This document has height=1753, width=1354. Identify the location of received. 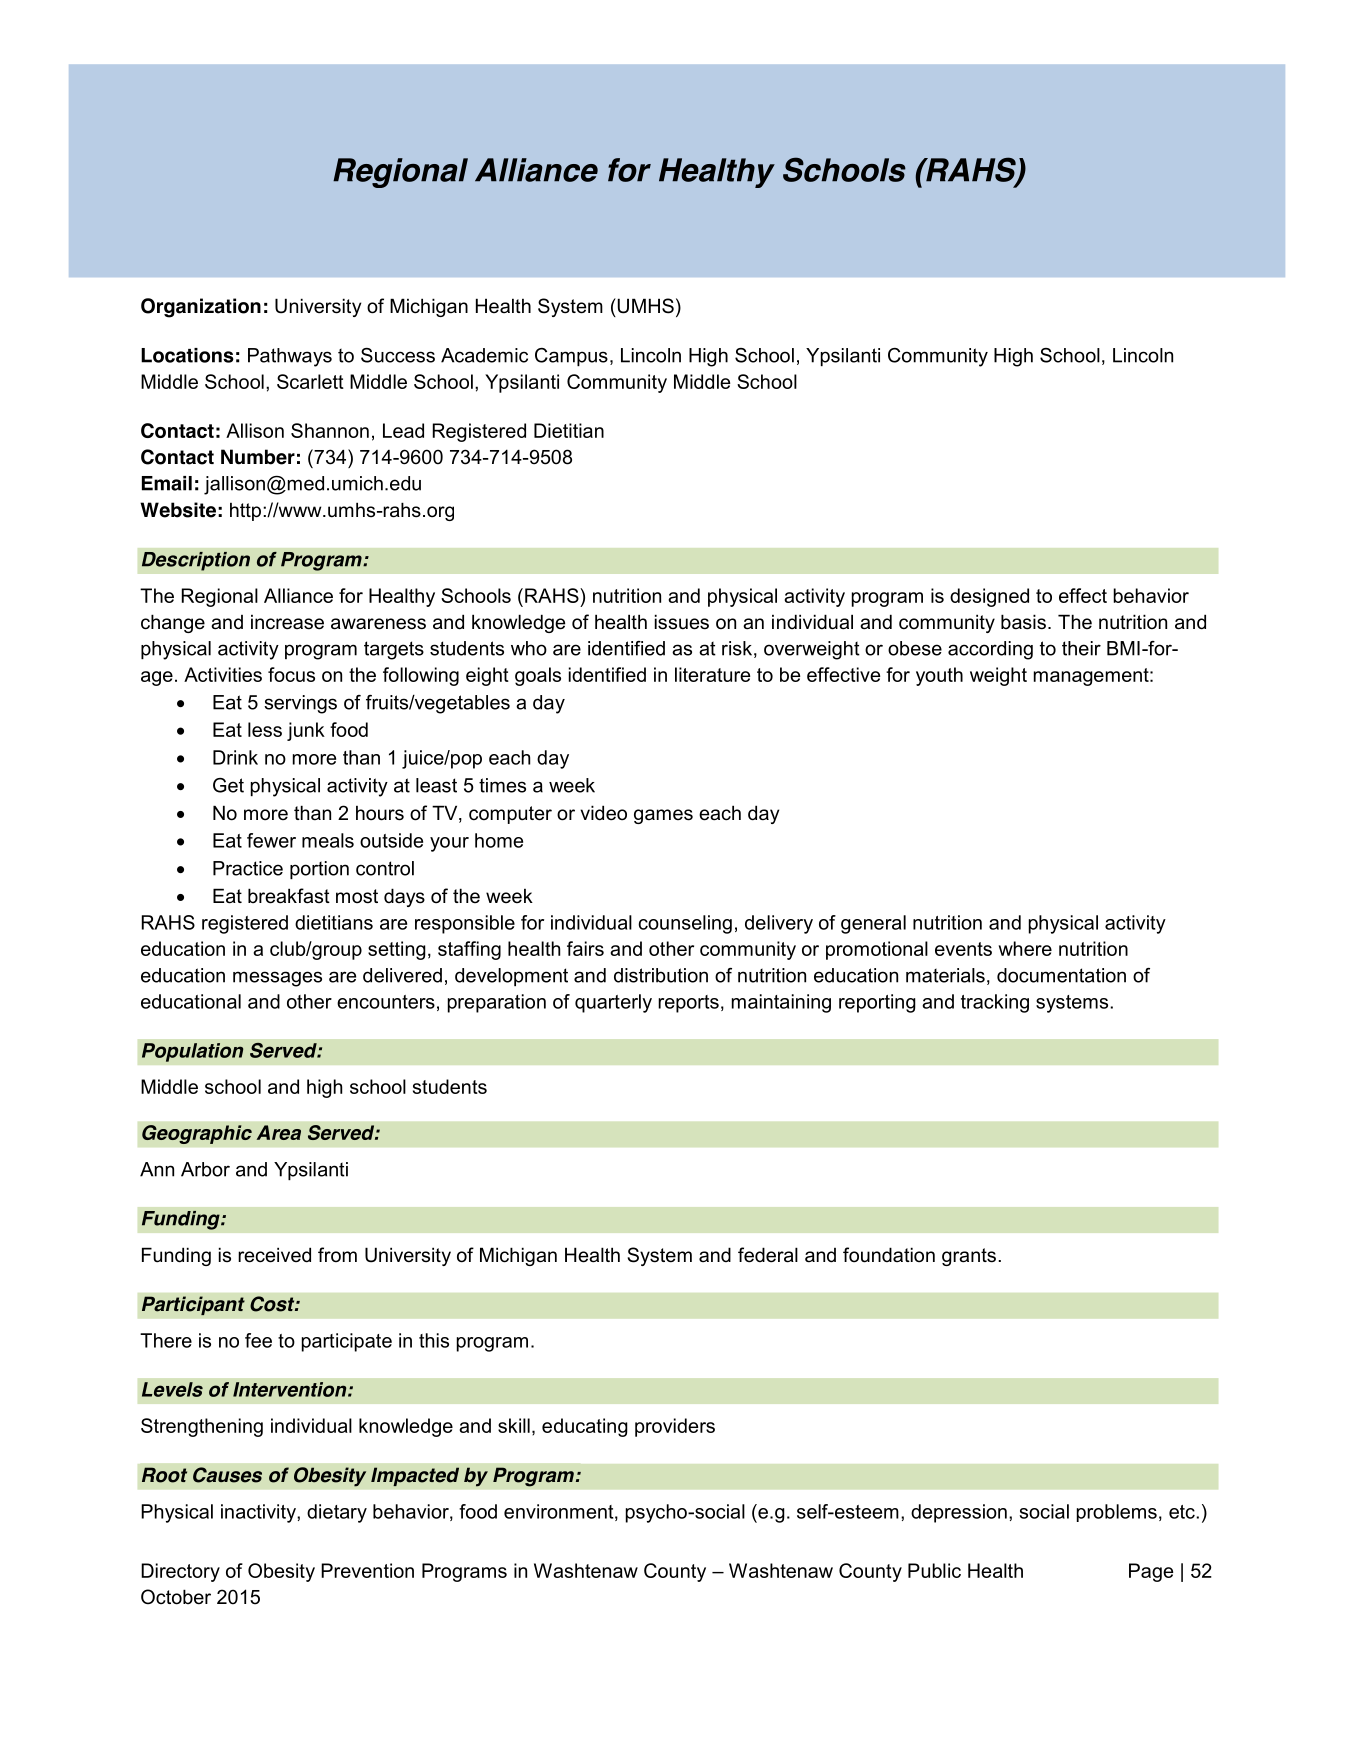
(274, 1255).
